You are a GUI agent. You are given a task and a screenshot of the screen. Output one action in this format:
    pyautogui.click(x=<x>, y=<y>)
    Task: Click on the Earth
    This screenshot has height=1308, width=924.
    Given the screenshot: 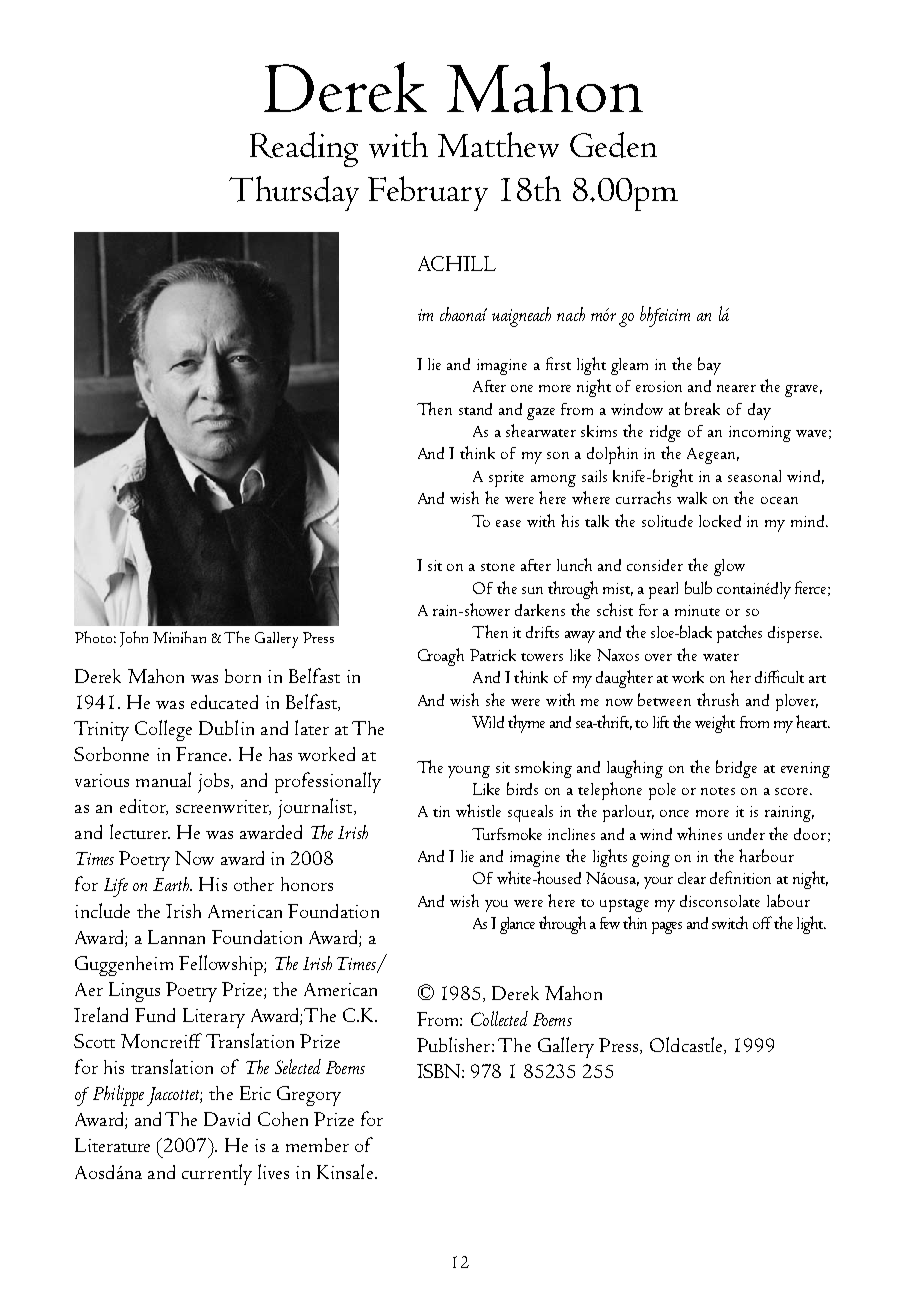 What is the action you would take?
    pyautogui.click(x=172, y=884)
